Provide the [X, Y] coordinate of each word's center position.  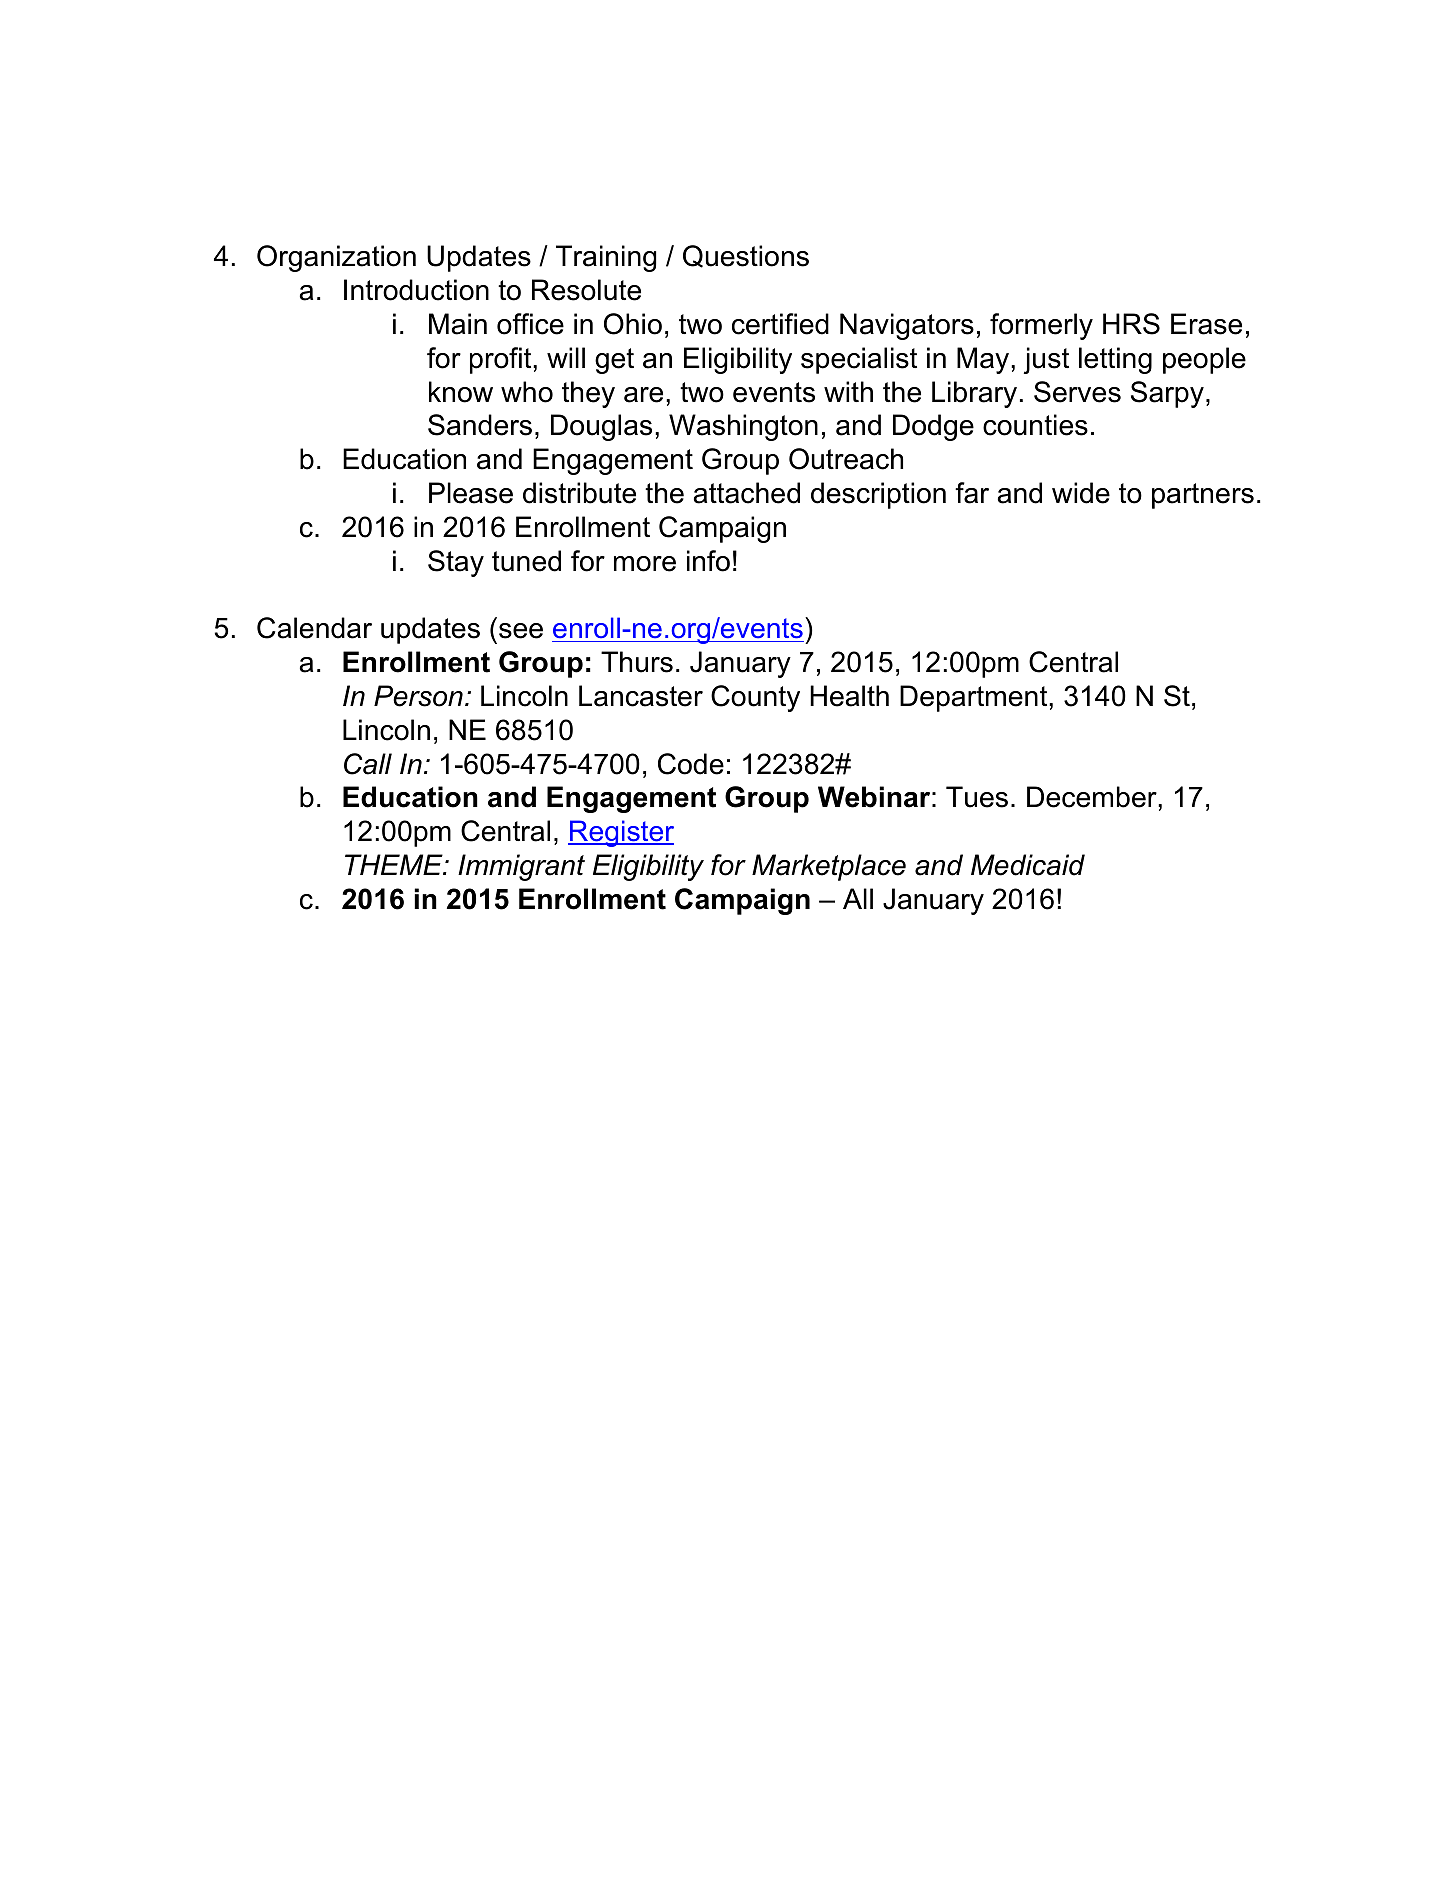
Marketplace [829, 867]
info [708, 561]
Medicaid [1028, 865]
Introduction [416, 290]
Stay [456, 563]
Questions [746, 256]
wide [1081, 493]
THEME [395, 864]
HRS [1131, 324]
